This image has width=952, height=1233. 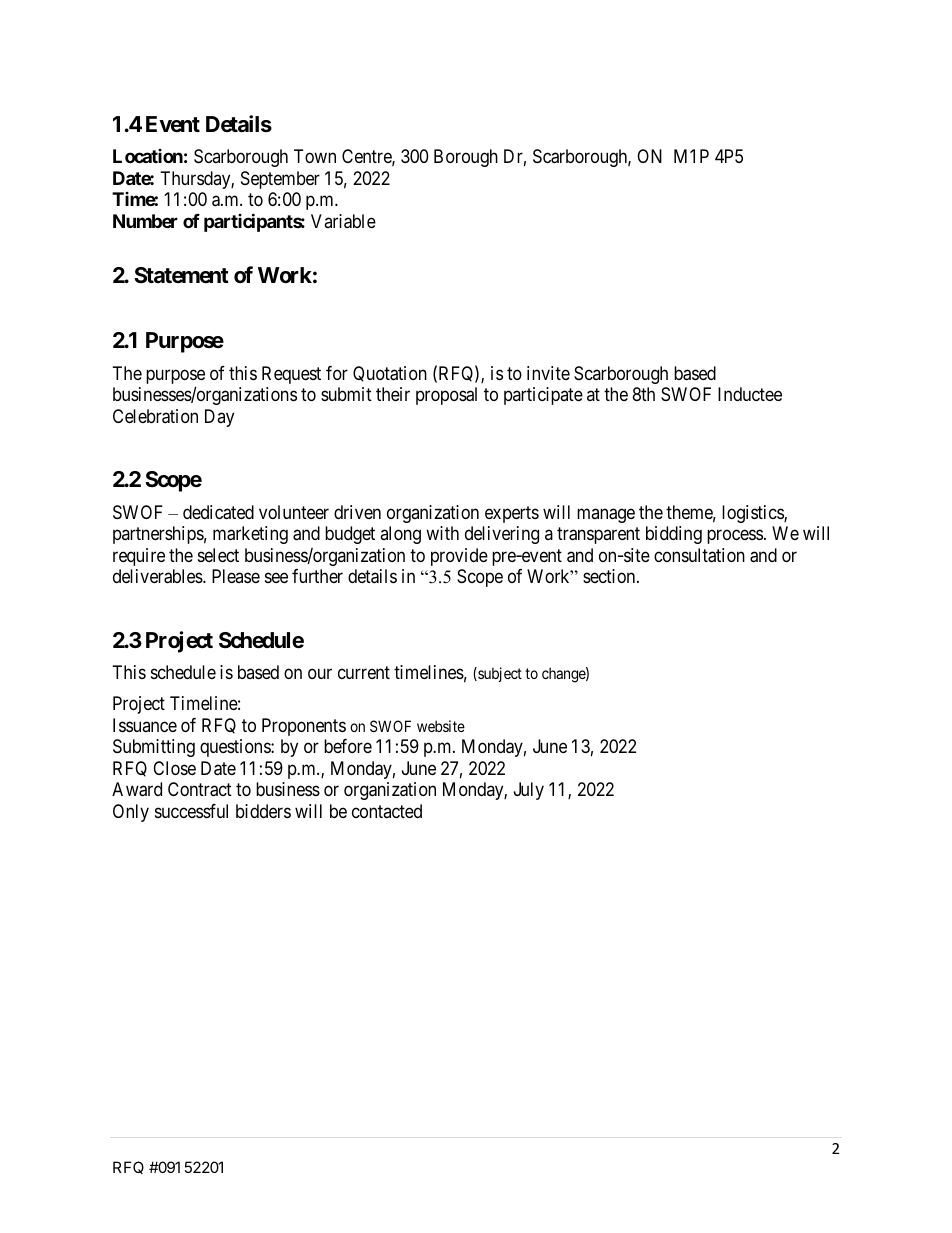 I want to click on provide, so click(x=459, y=557).
